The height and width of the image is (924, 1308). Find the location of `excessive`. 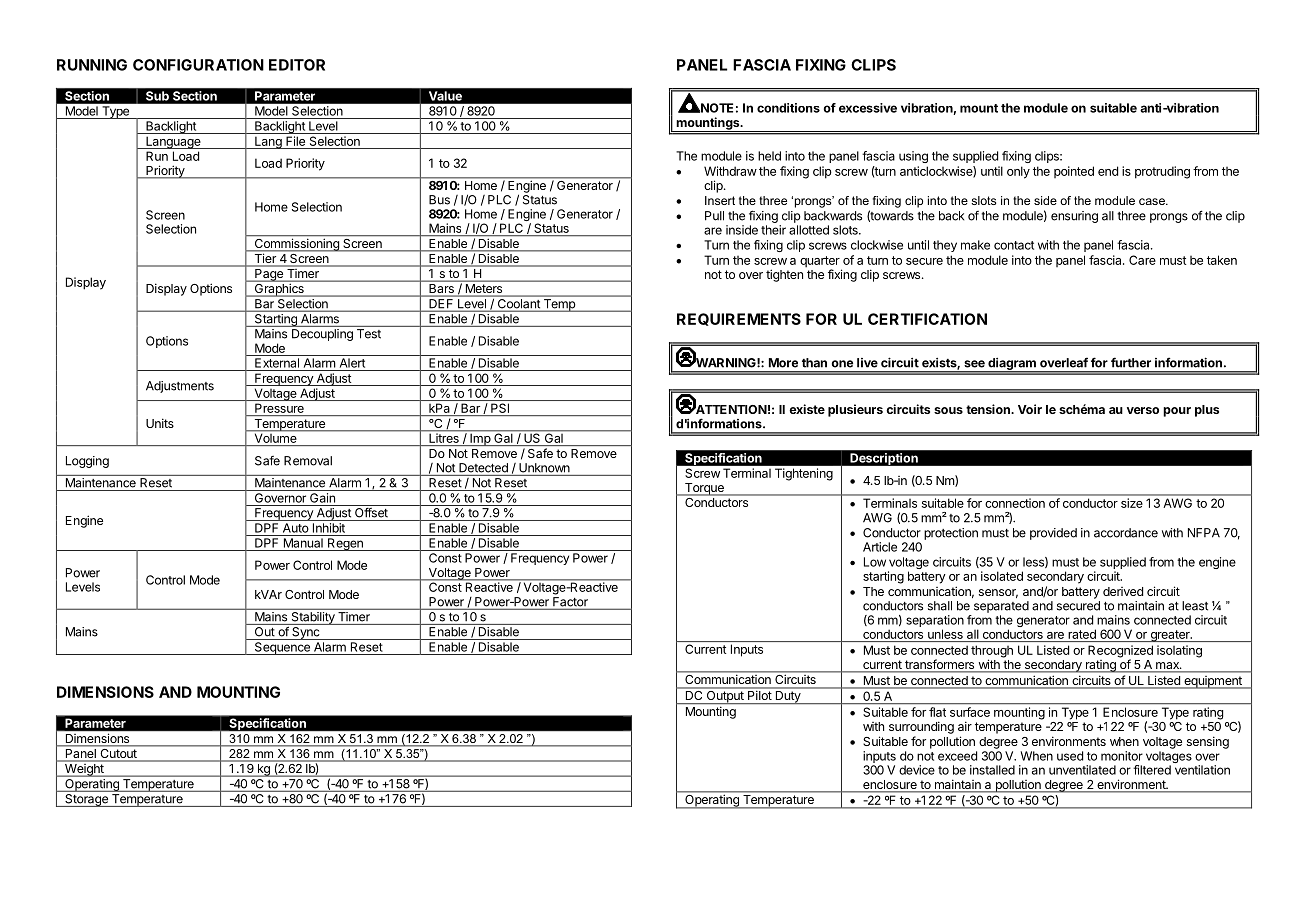

excessive is located at coordinates (868, 108).
